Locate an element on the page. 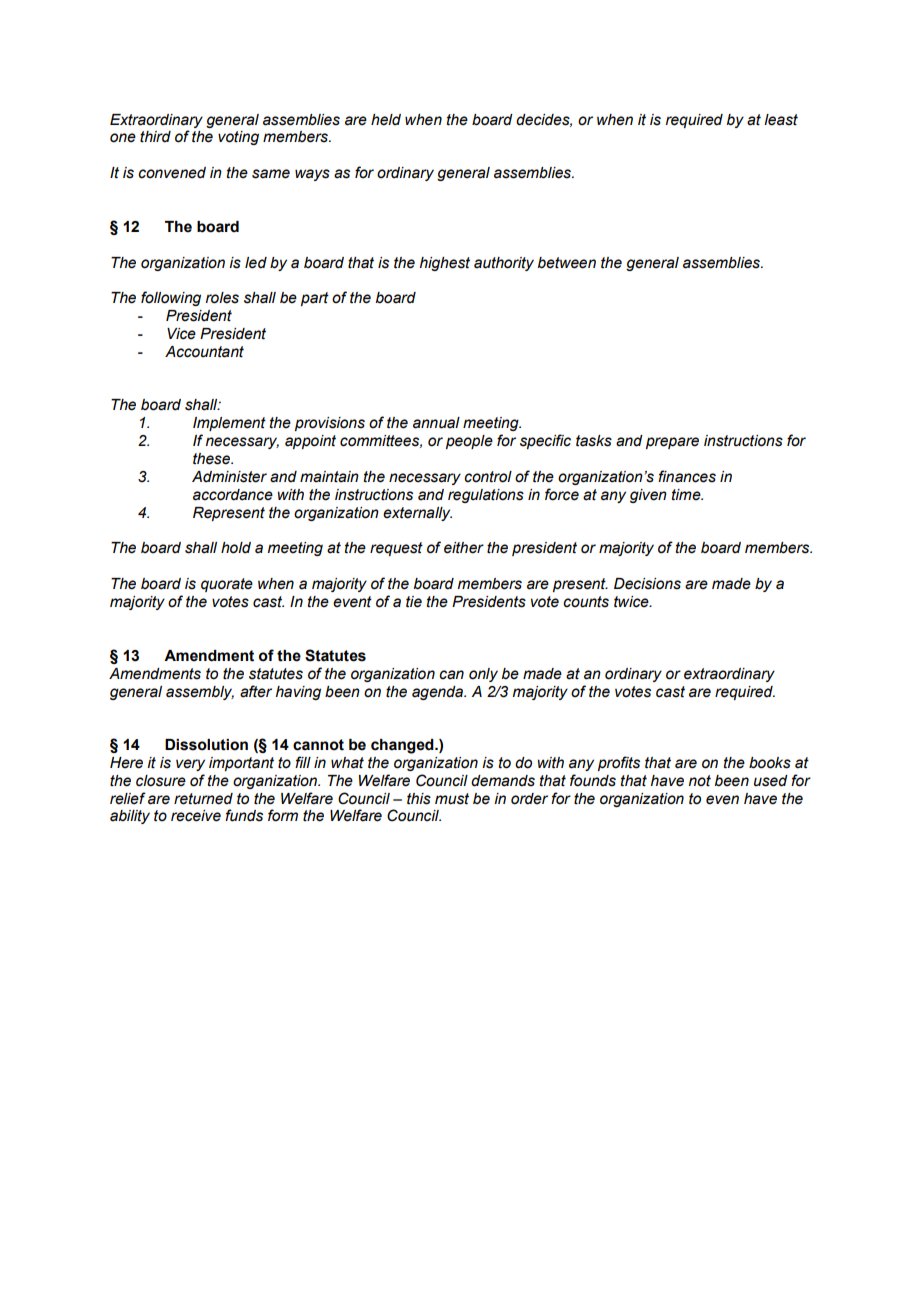 This document has height=1308, width=924. held is located at coordinates (386, 120).
